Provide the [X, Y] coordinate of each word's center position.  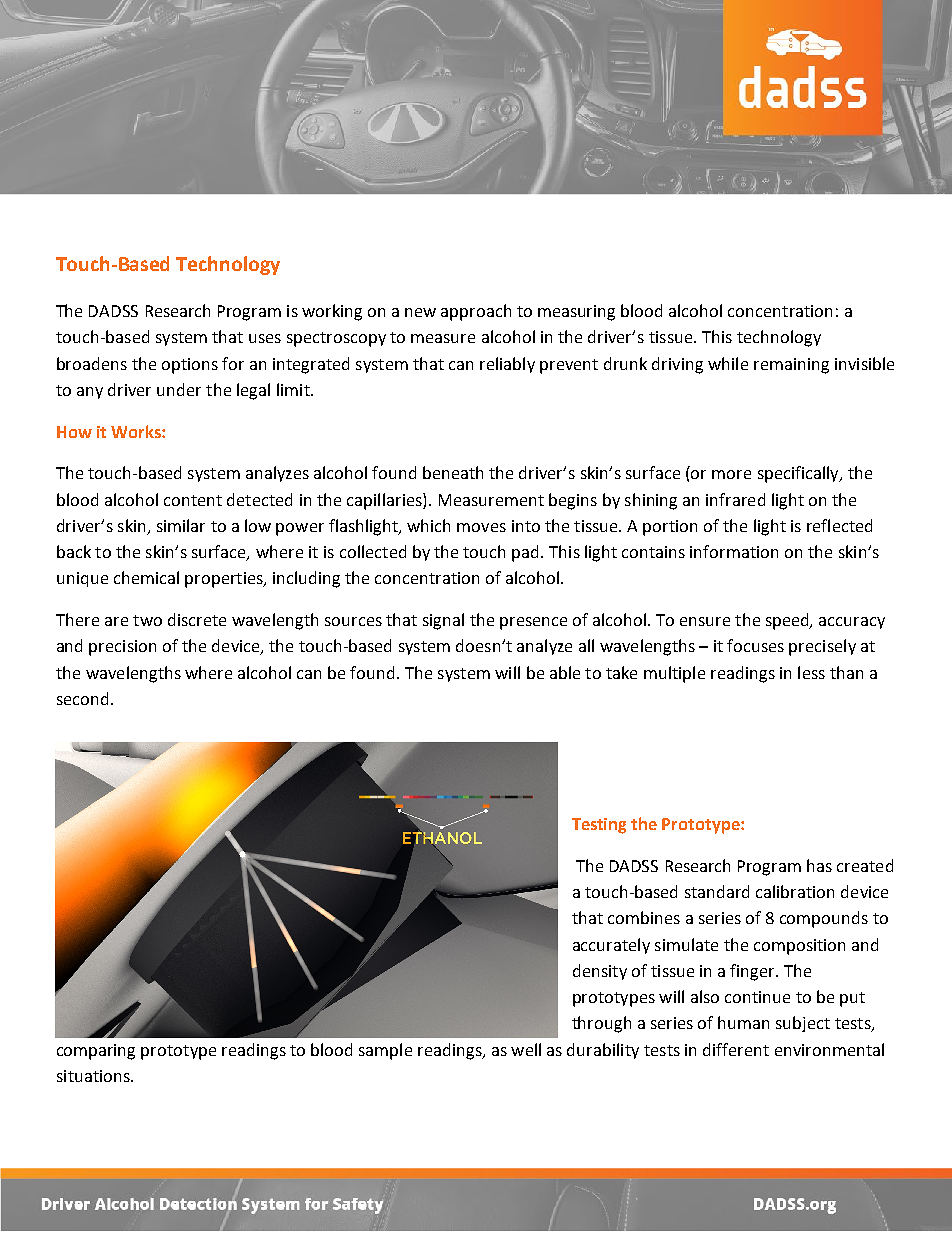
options [190, 366]
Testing [599, 826]
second [82, 698]
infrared [735, 499]
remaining [791, 366]
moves [481, 527]
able [565, 672]
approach [476, 312]
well [526, 1049]
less [811, 672]
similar [181, 525]
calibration [795, 891]
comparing [96, 1052]
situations [94, 1076]
